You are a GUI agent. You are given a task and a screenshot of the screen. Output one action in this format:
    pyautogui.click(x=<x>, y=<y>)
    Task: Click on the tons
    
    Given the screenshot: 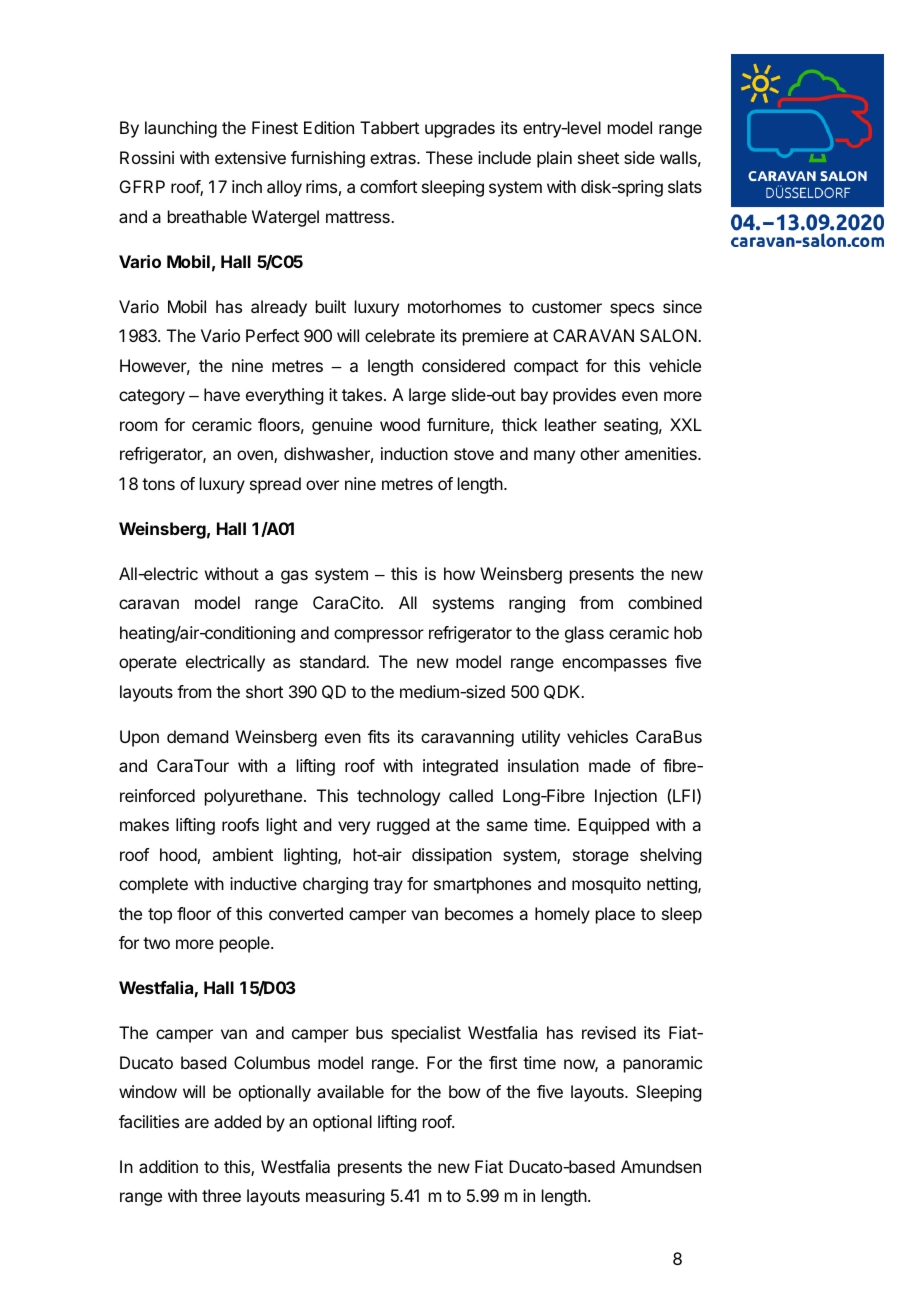 What is the action you would take?
    pyautogui.click(x=158, y=484)
